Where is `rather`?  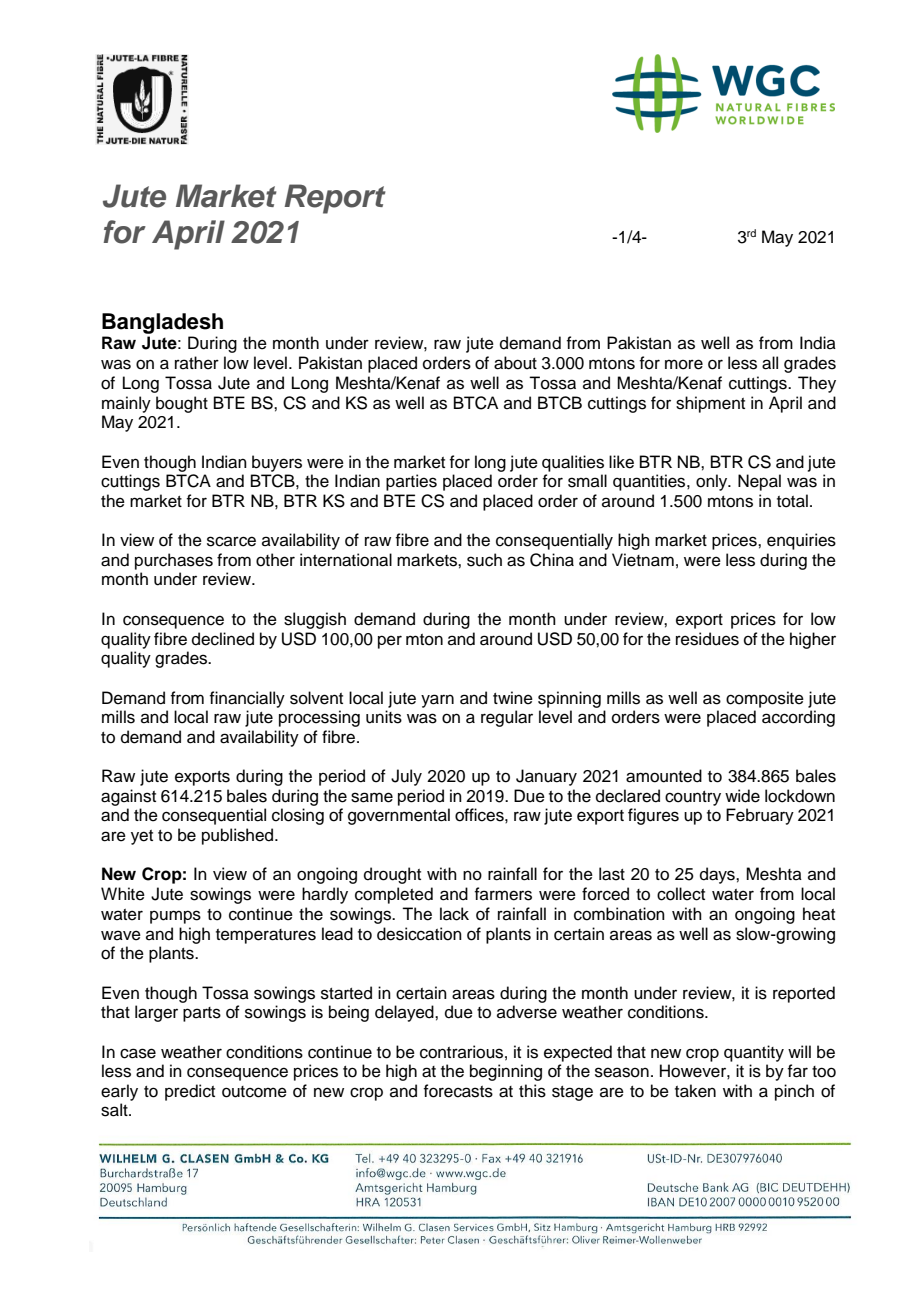 rather is located at coordinates (197, 363).
